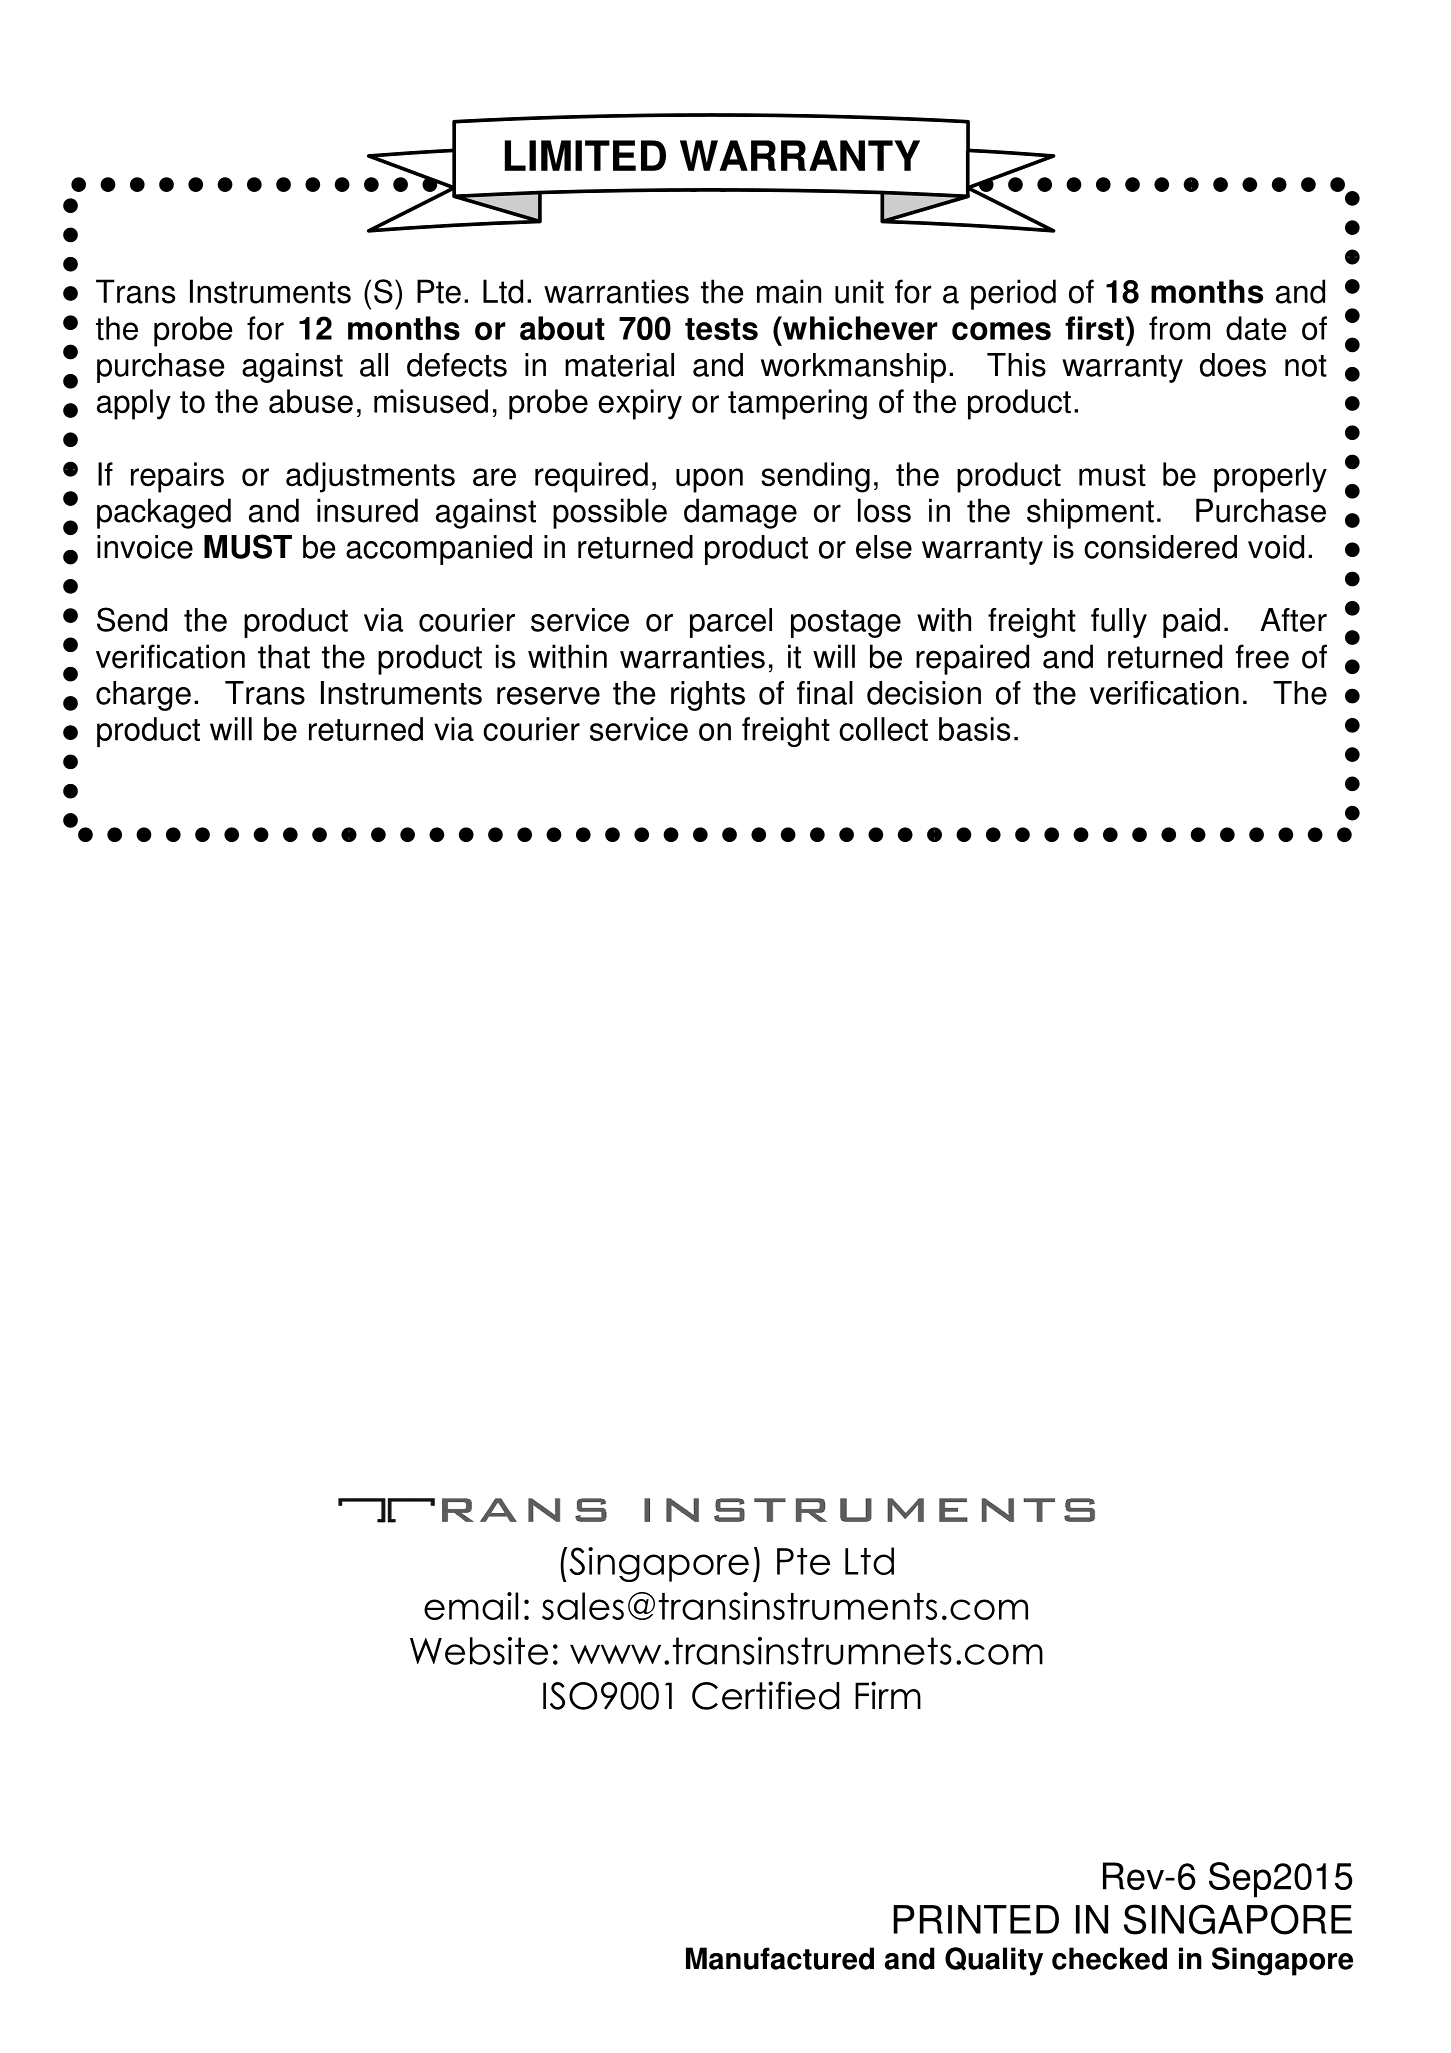  What do you see at coordinates (284, 656) in the screenshot?
I see `that` at bounding box center [284, 656].
